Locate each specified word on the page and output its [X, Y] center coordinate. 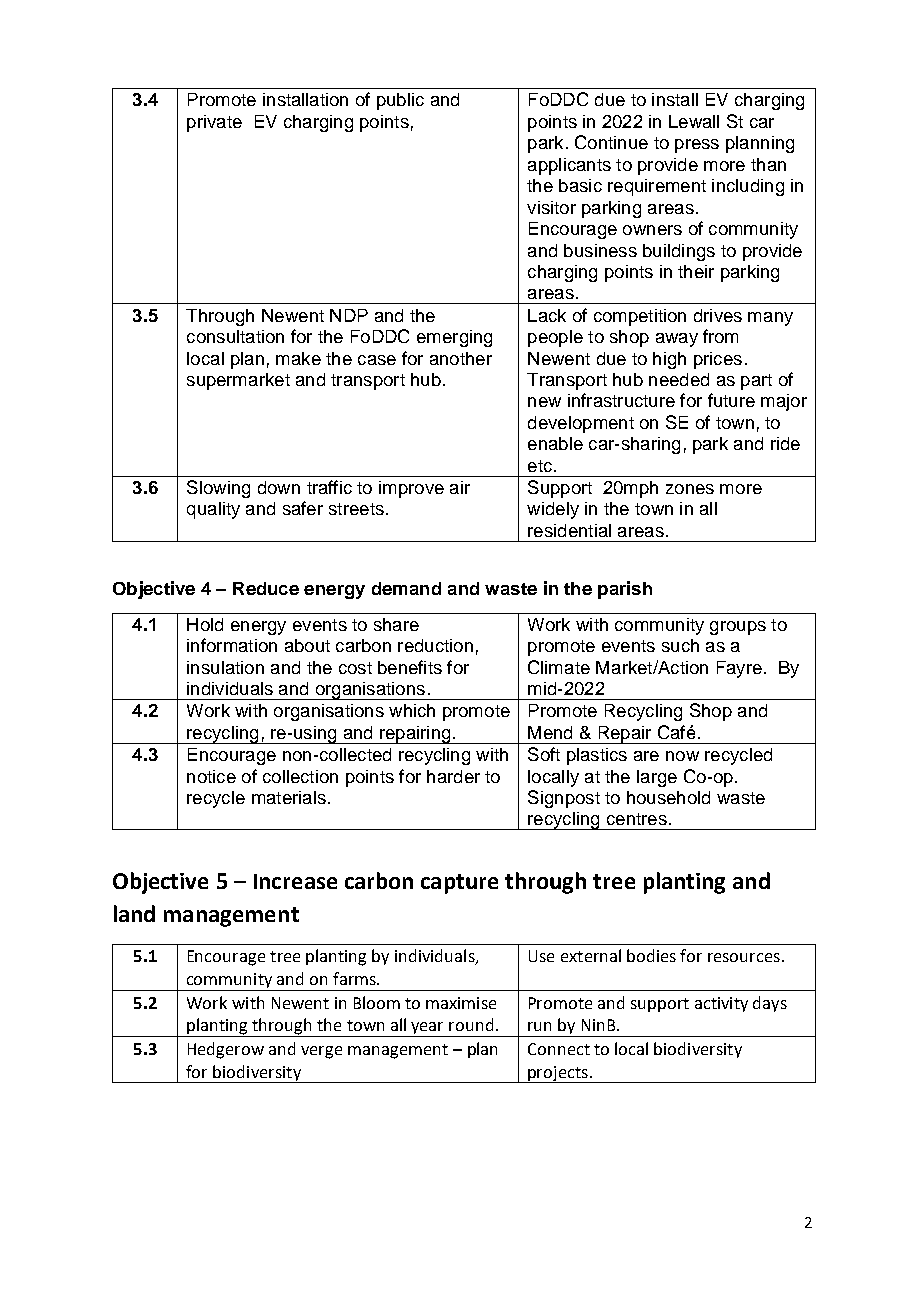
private [214, 123]
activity [721, 1004]
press [697, 146]
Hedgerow [226, 1050]
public [400, 101]
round [471, 1024]
